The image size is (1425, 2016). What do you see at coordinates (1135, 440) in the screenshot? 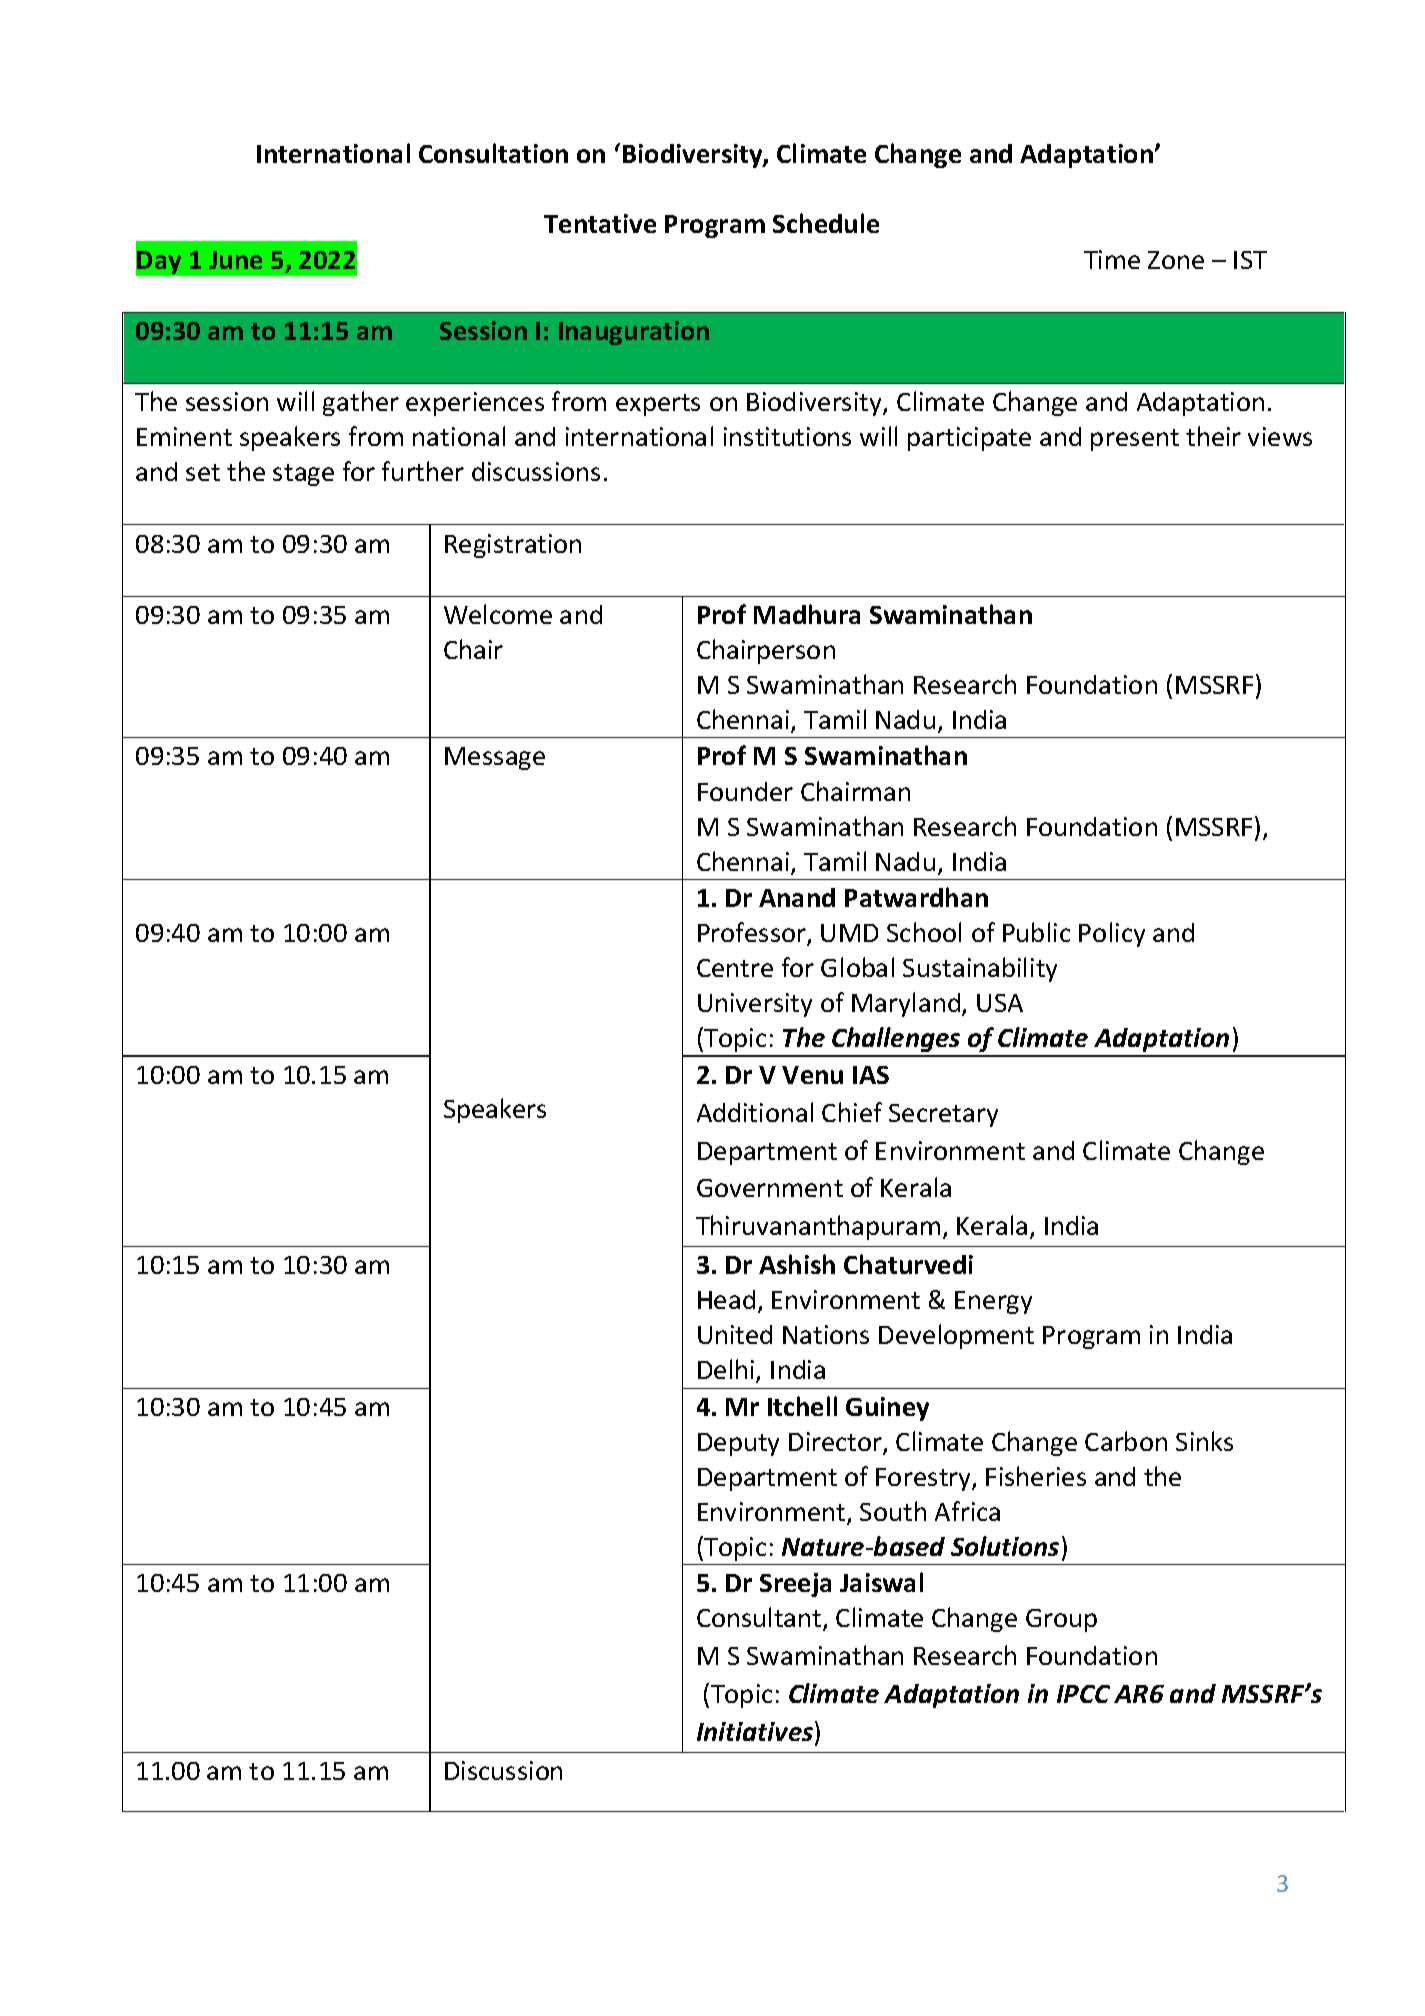
I see `present` at bounding box center [1135, 440].
